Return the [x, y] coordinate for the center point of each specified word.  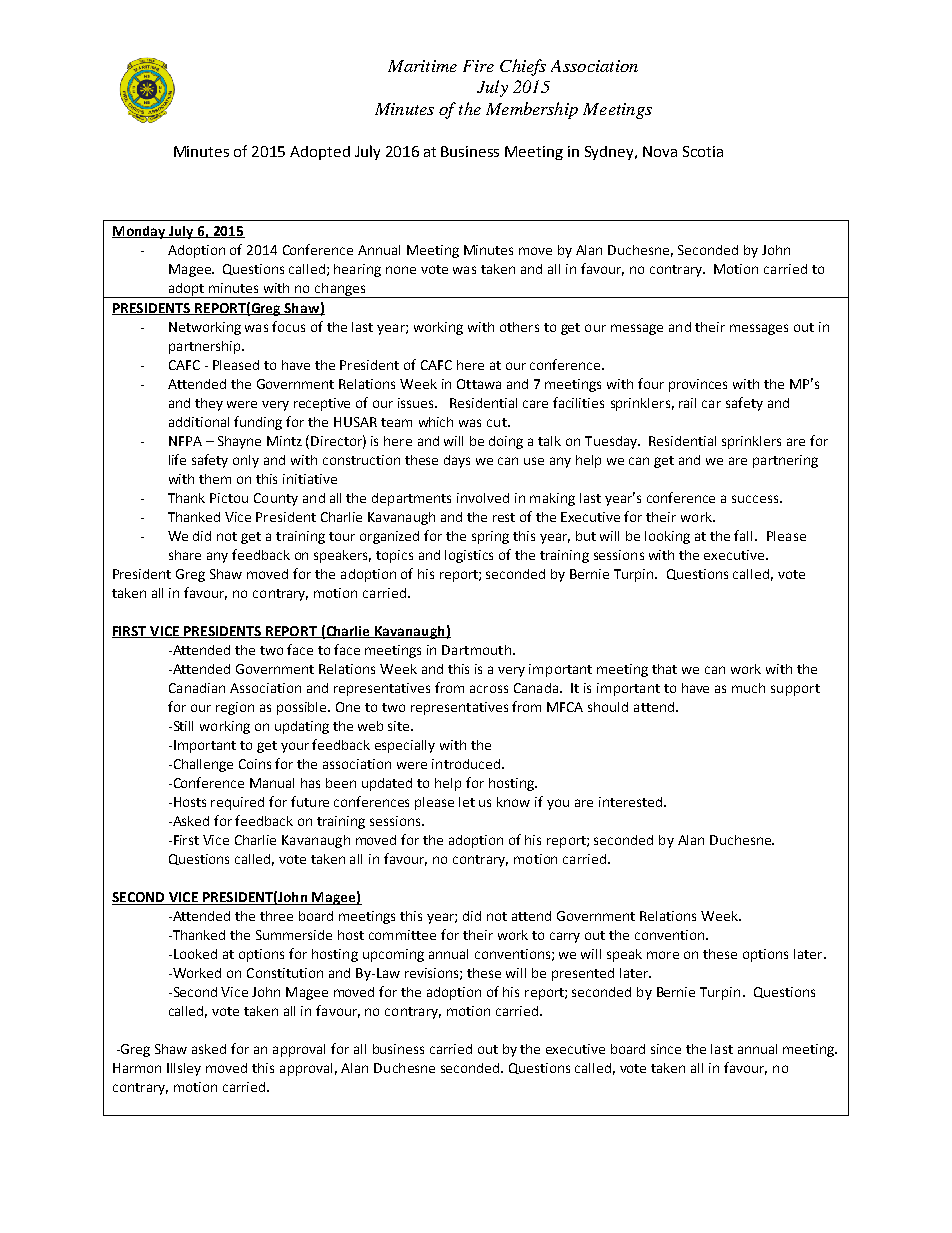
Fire [478, 66]
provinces [698, 385]
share [185, 555]
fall [745, 535]
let [467, 802]
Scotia [703, 151]
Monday [140, 232]
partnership [206, 347]
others [519, 327]
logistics [469, 556]
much [748, 688]
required [237, 803]
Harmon [137, 1068]
